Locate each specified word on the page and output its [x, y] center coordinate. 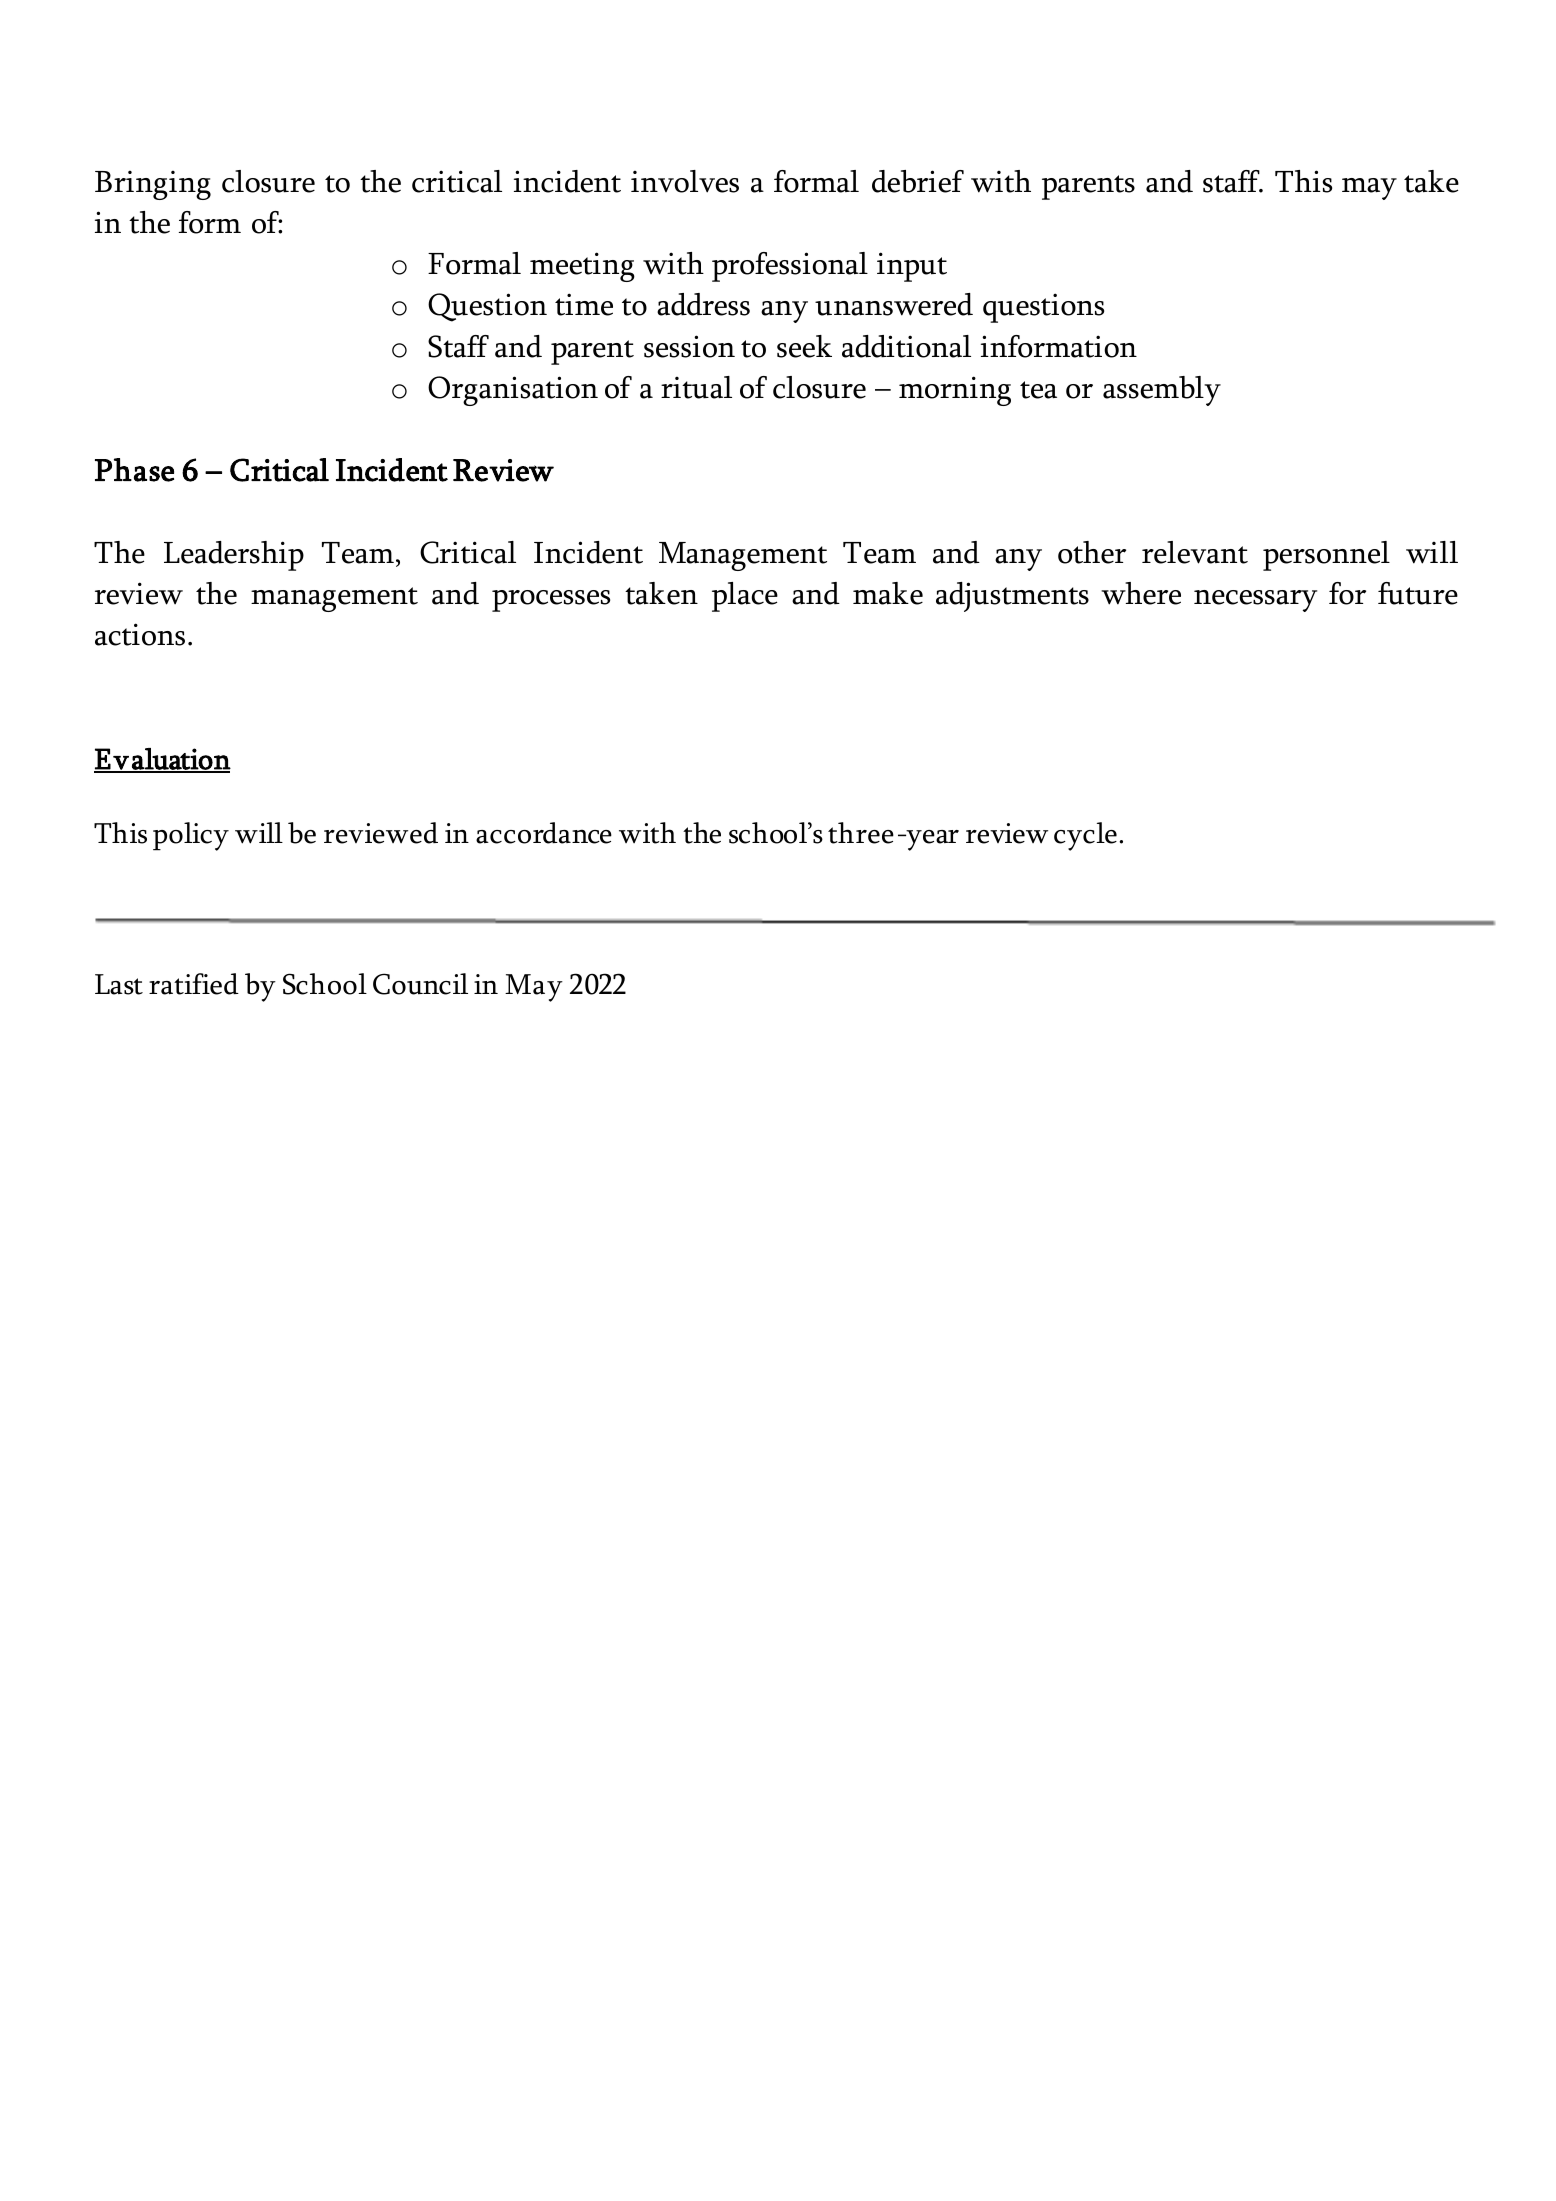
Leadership [234, 556]
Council [420, 984]
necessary [1255, 601]
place [745, 597]
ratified [194, 984]
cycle [1085, 836]
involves [685, 181]
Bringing [153, 185]
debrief [918, 181]
